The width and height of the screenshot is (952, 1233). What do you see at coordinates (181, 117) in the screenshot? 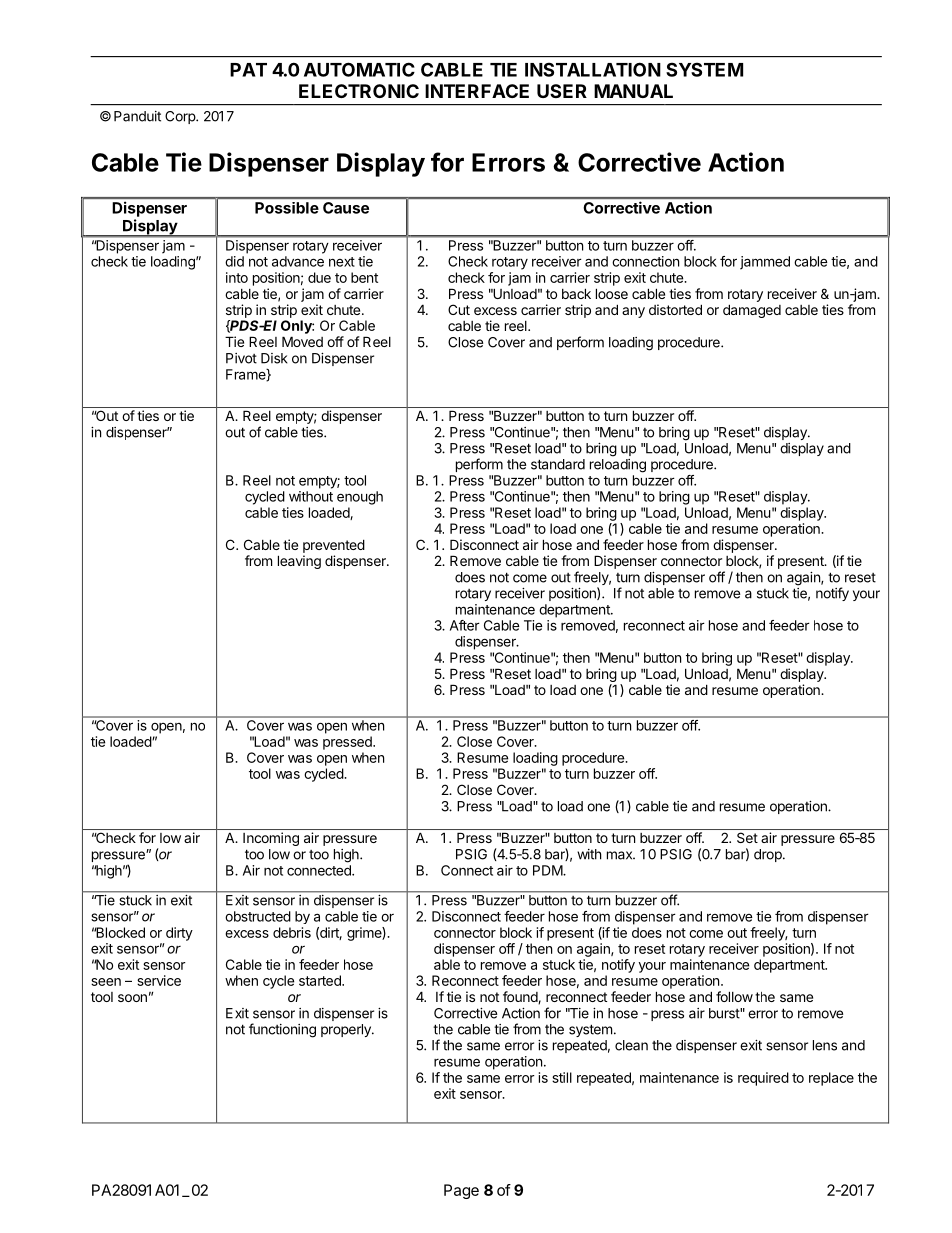
I see `Corp` at bounding box center [181, 117].
